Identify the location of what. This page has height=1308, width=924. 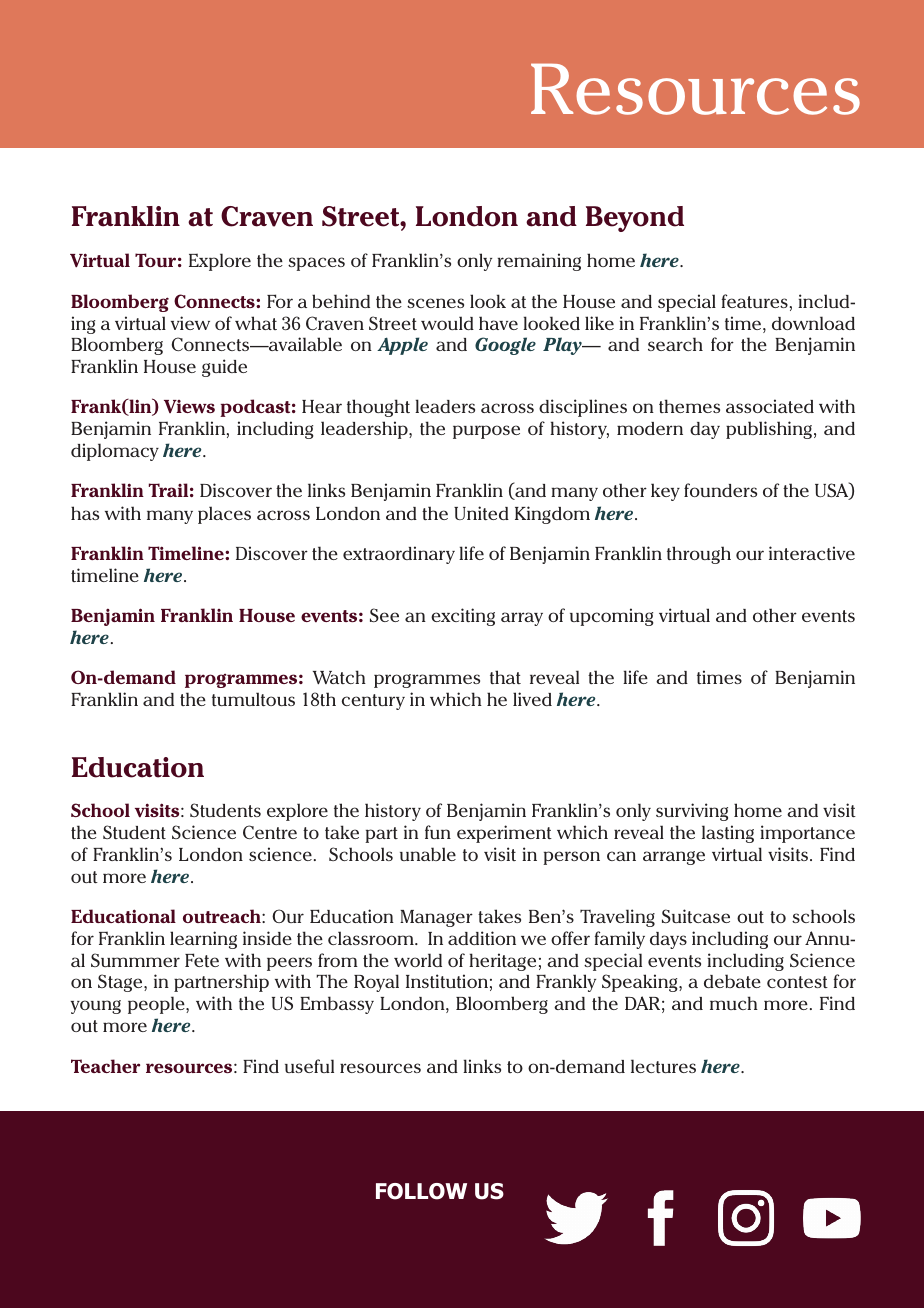
(256, 323).
